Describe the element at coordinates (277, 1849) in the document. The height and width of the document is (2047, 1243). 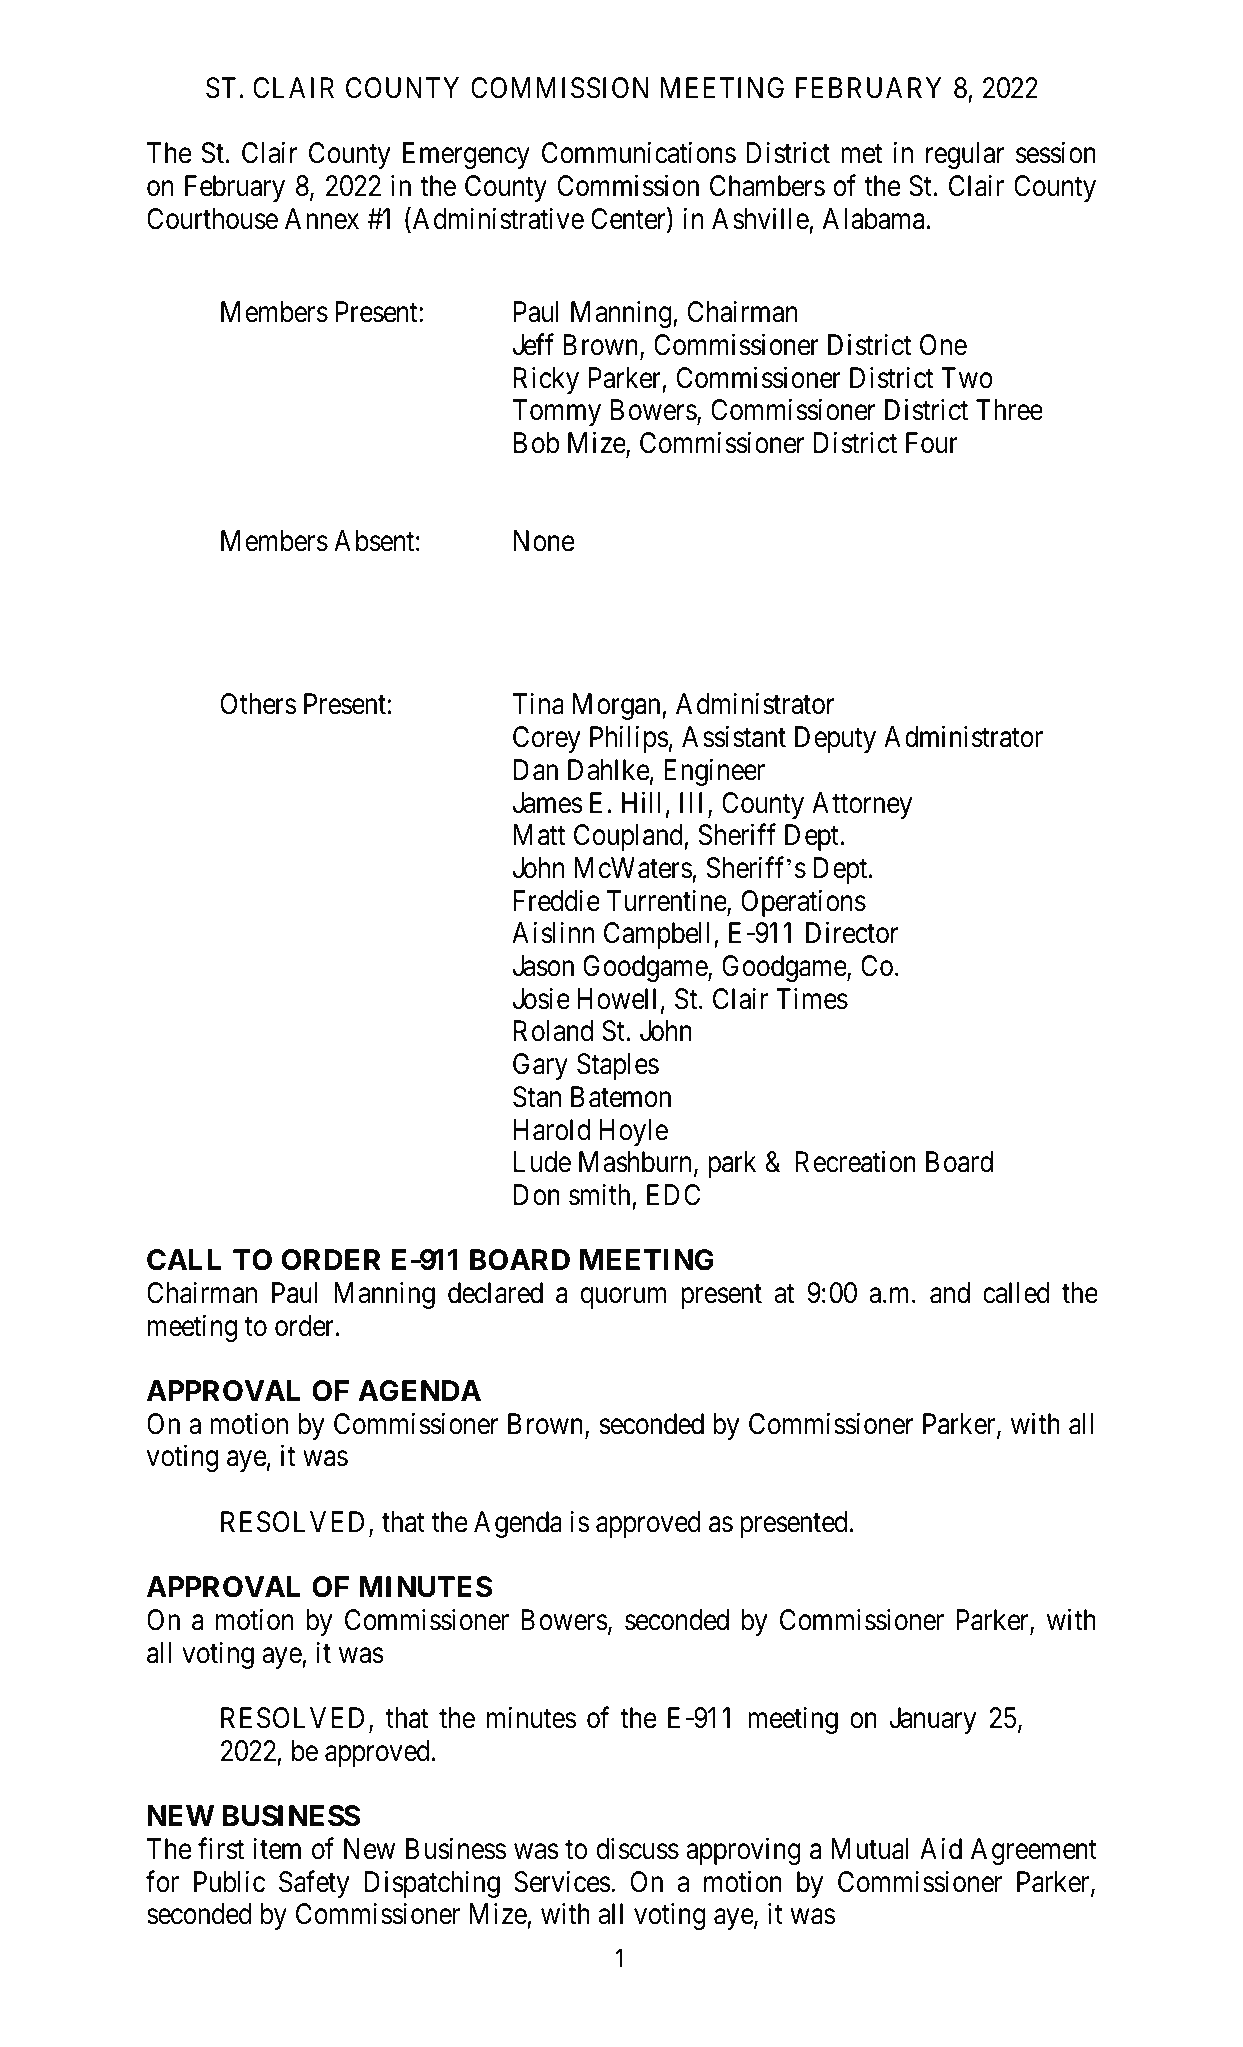
I see `item` at that location.
